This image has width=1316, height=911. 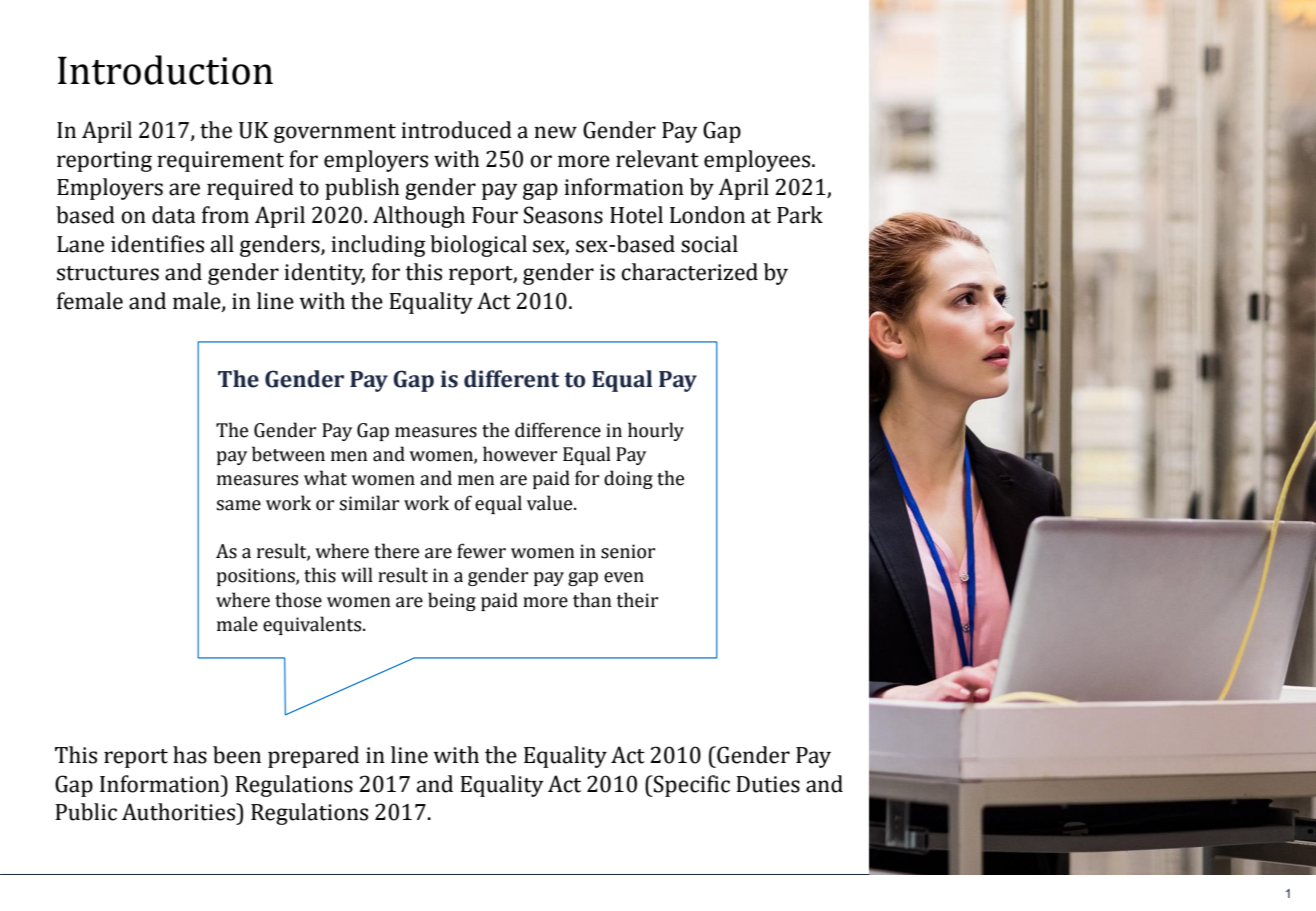 I want to click on Introduction, so click(x=165, y=70).
